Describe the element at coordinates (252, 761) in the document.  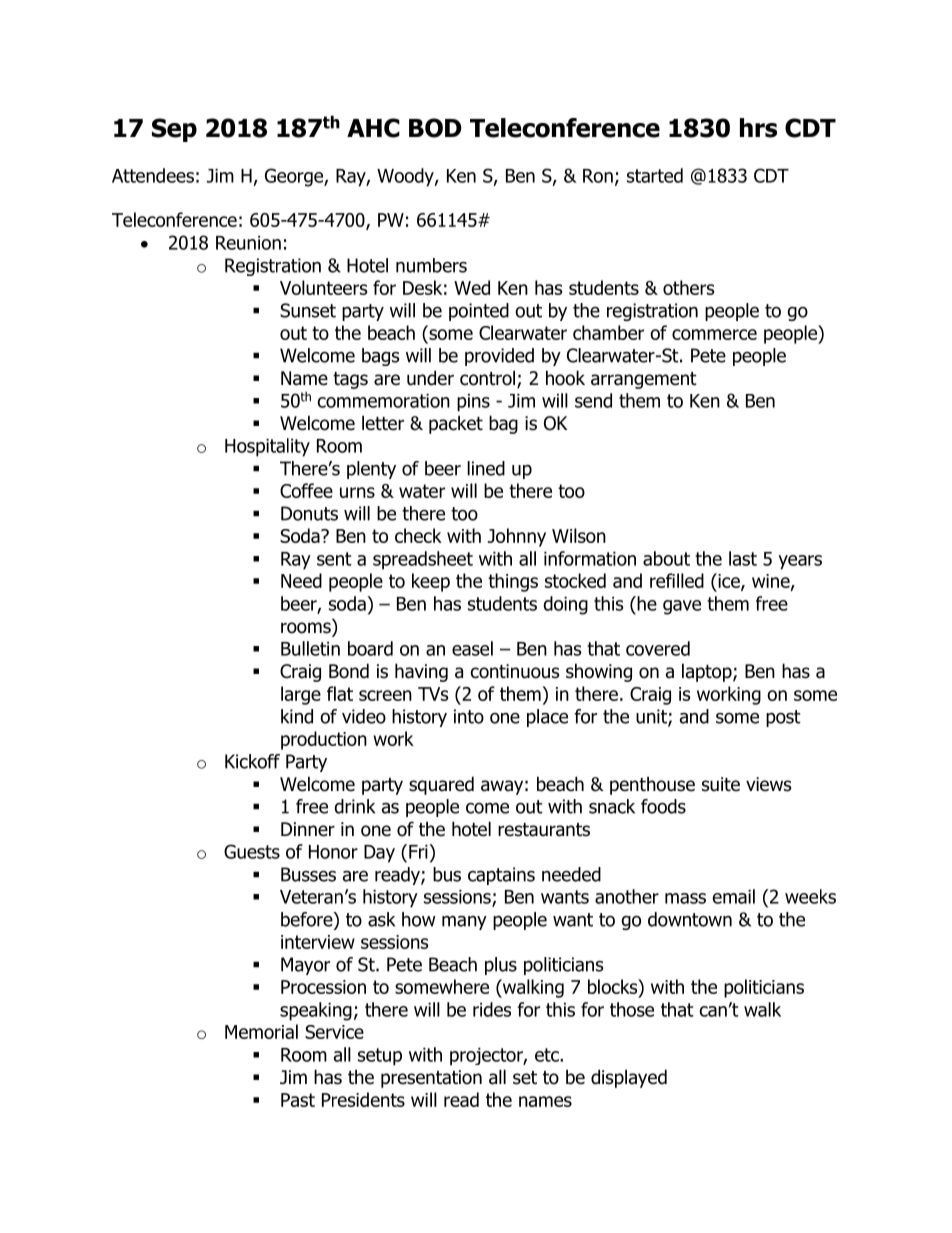
I see `Kickoff` at that location.
